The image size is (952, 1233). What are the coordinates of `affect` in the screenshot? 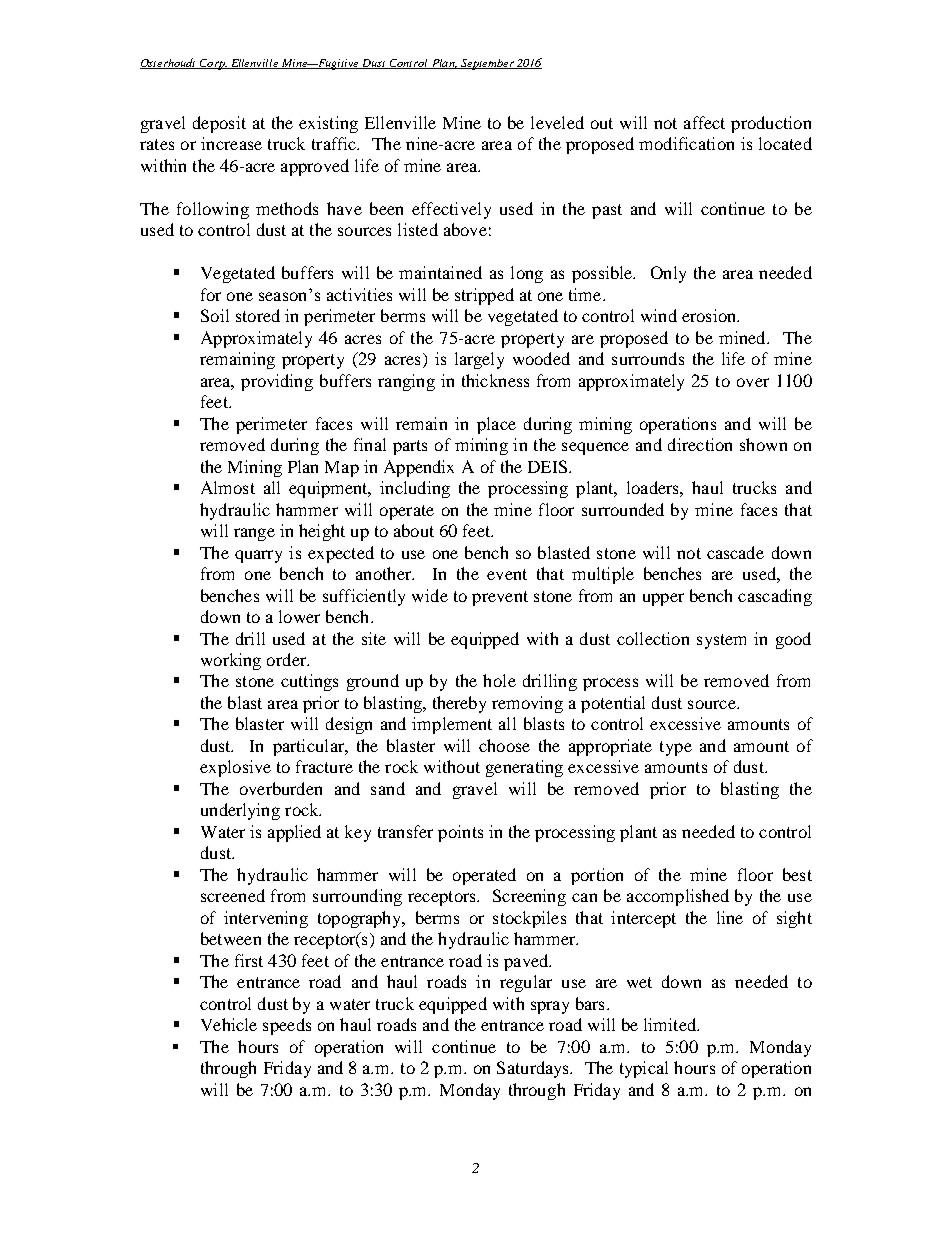 It's located at (704, 122).
